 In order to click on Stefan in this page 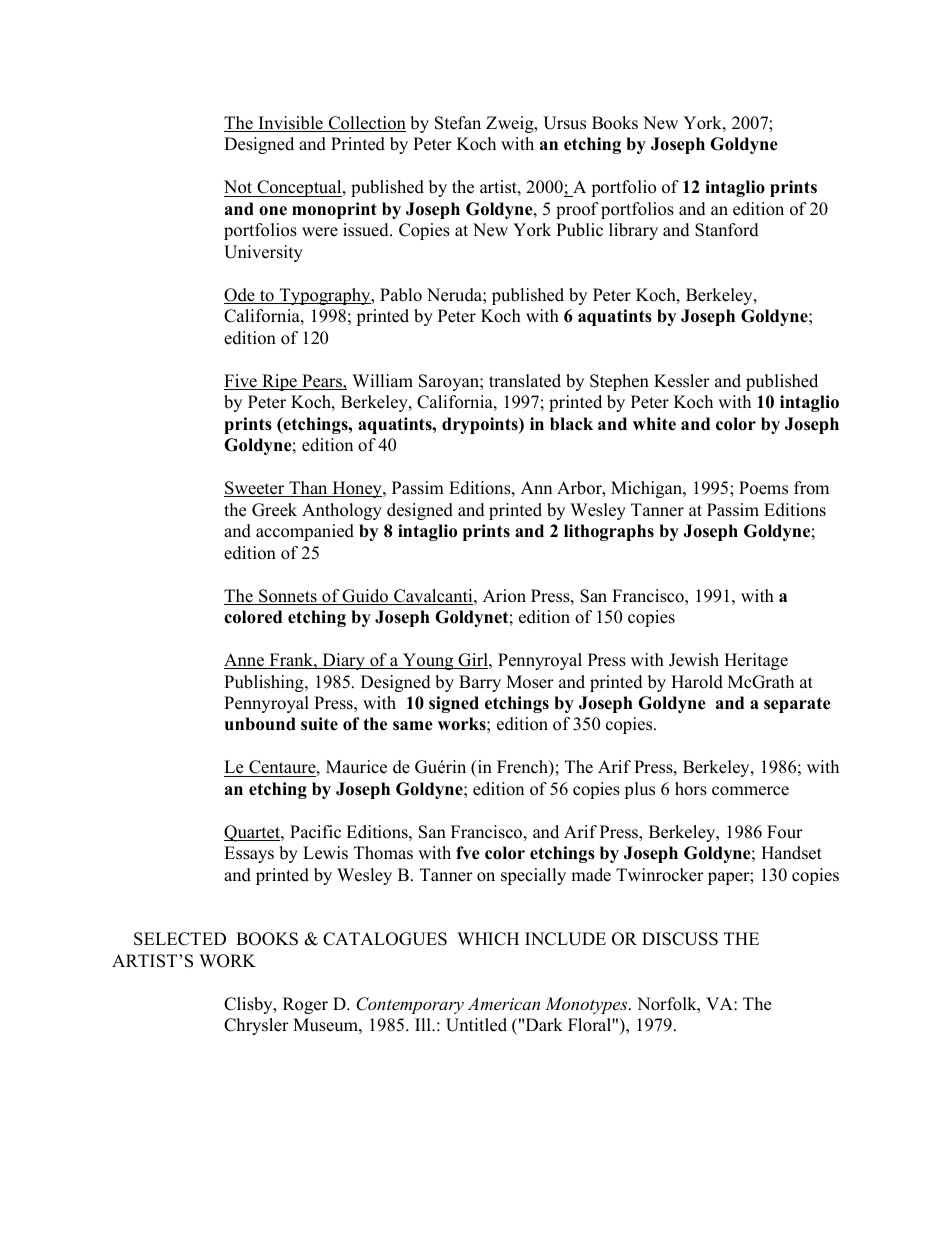, I will do `click(458, 123)`.
